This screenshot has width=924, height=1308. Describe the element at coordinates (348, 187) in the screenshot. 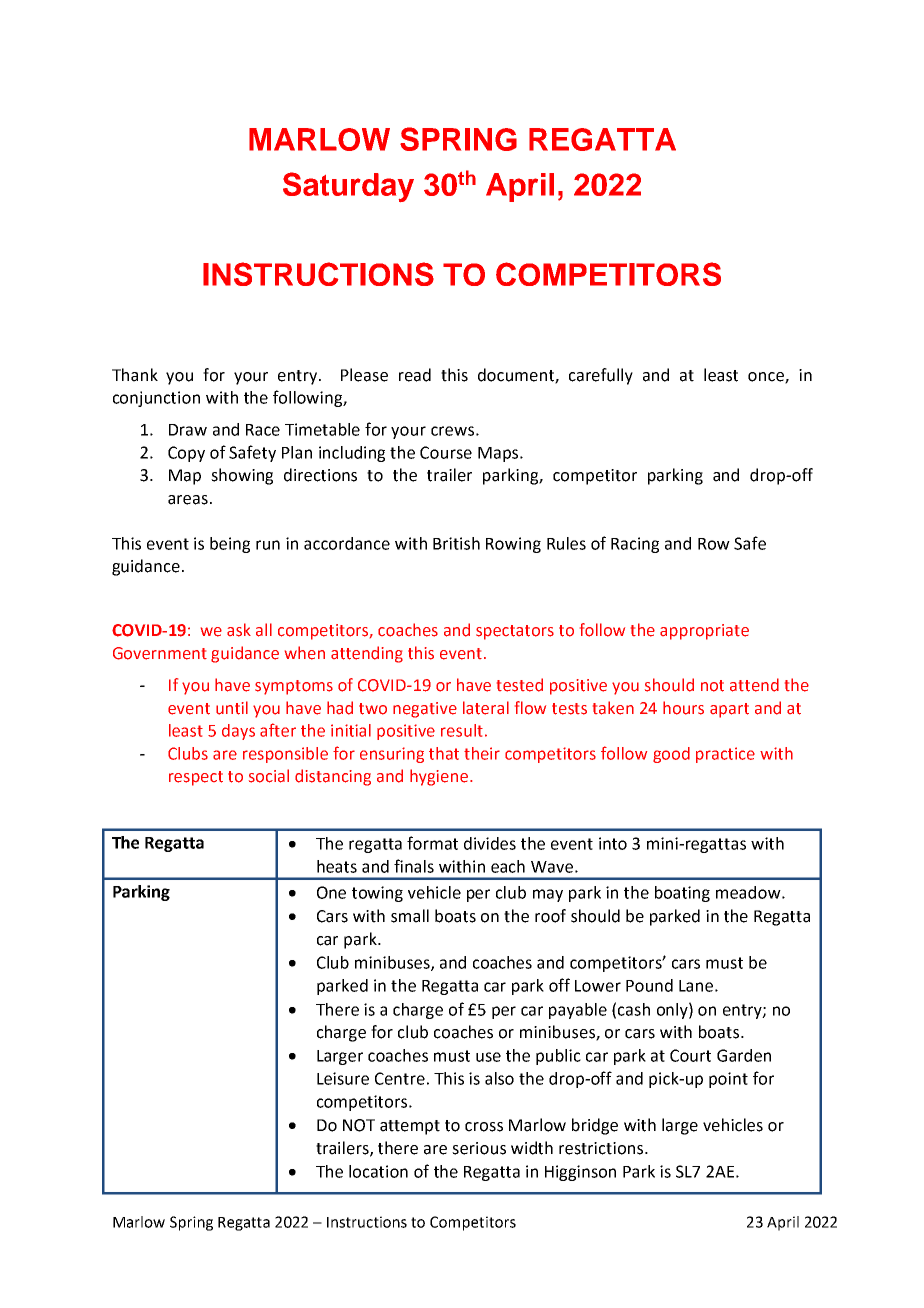

I see `Saturday` at that location.
